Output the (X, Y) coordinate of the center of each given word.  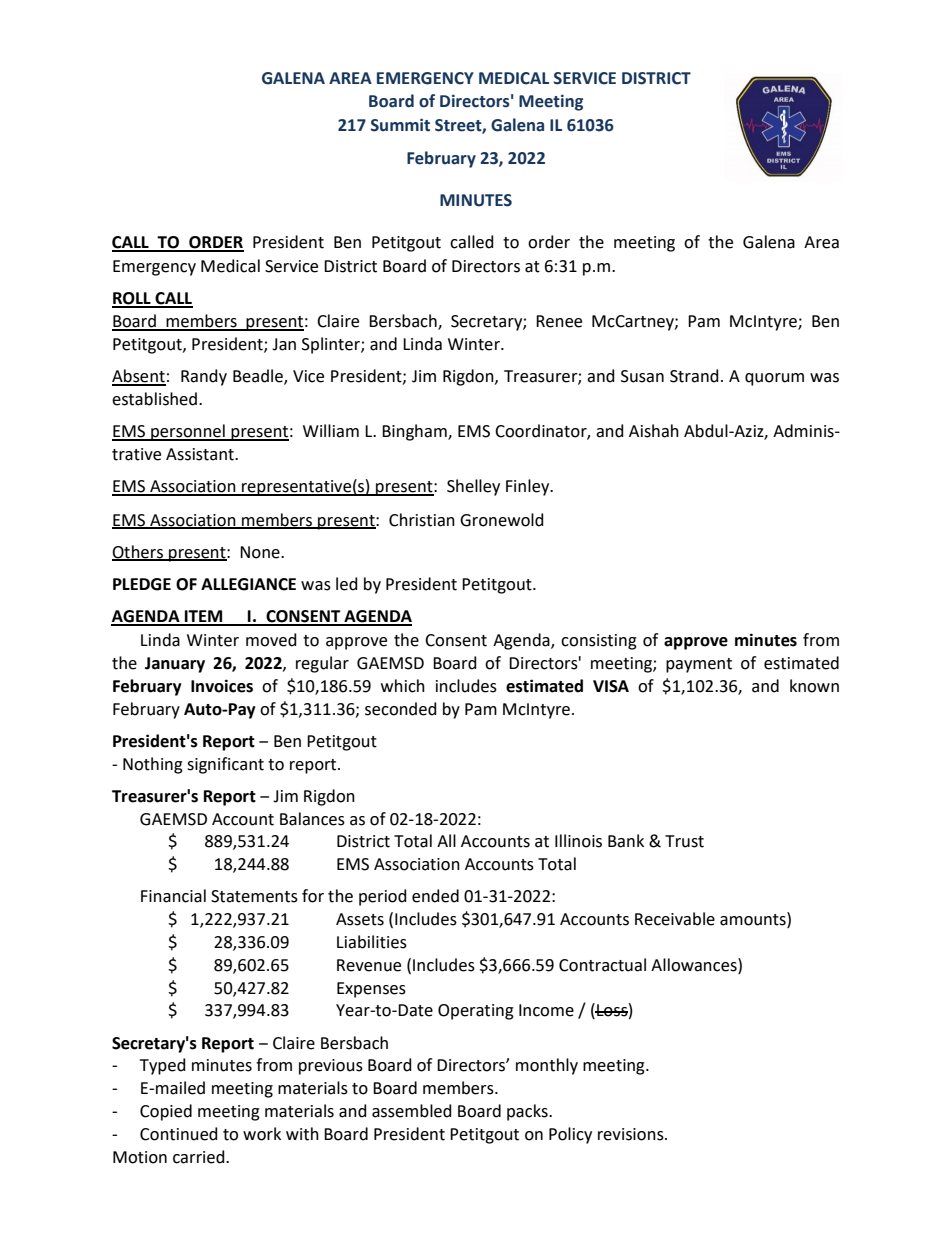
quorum (774, 379)
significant (225, 765)
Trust (684, 841)
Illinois (578, 841)
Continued (179, 1134)
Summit (400, 125)
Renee (559, 321)
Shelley (473, 487)
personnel (188, 432)
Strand (694, 376)
